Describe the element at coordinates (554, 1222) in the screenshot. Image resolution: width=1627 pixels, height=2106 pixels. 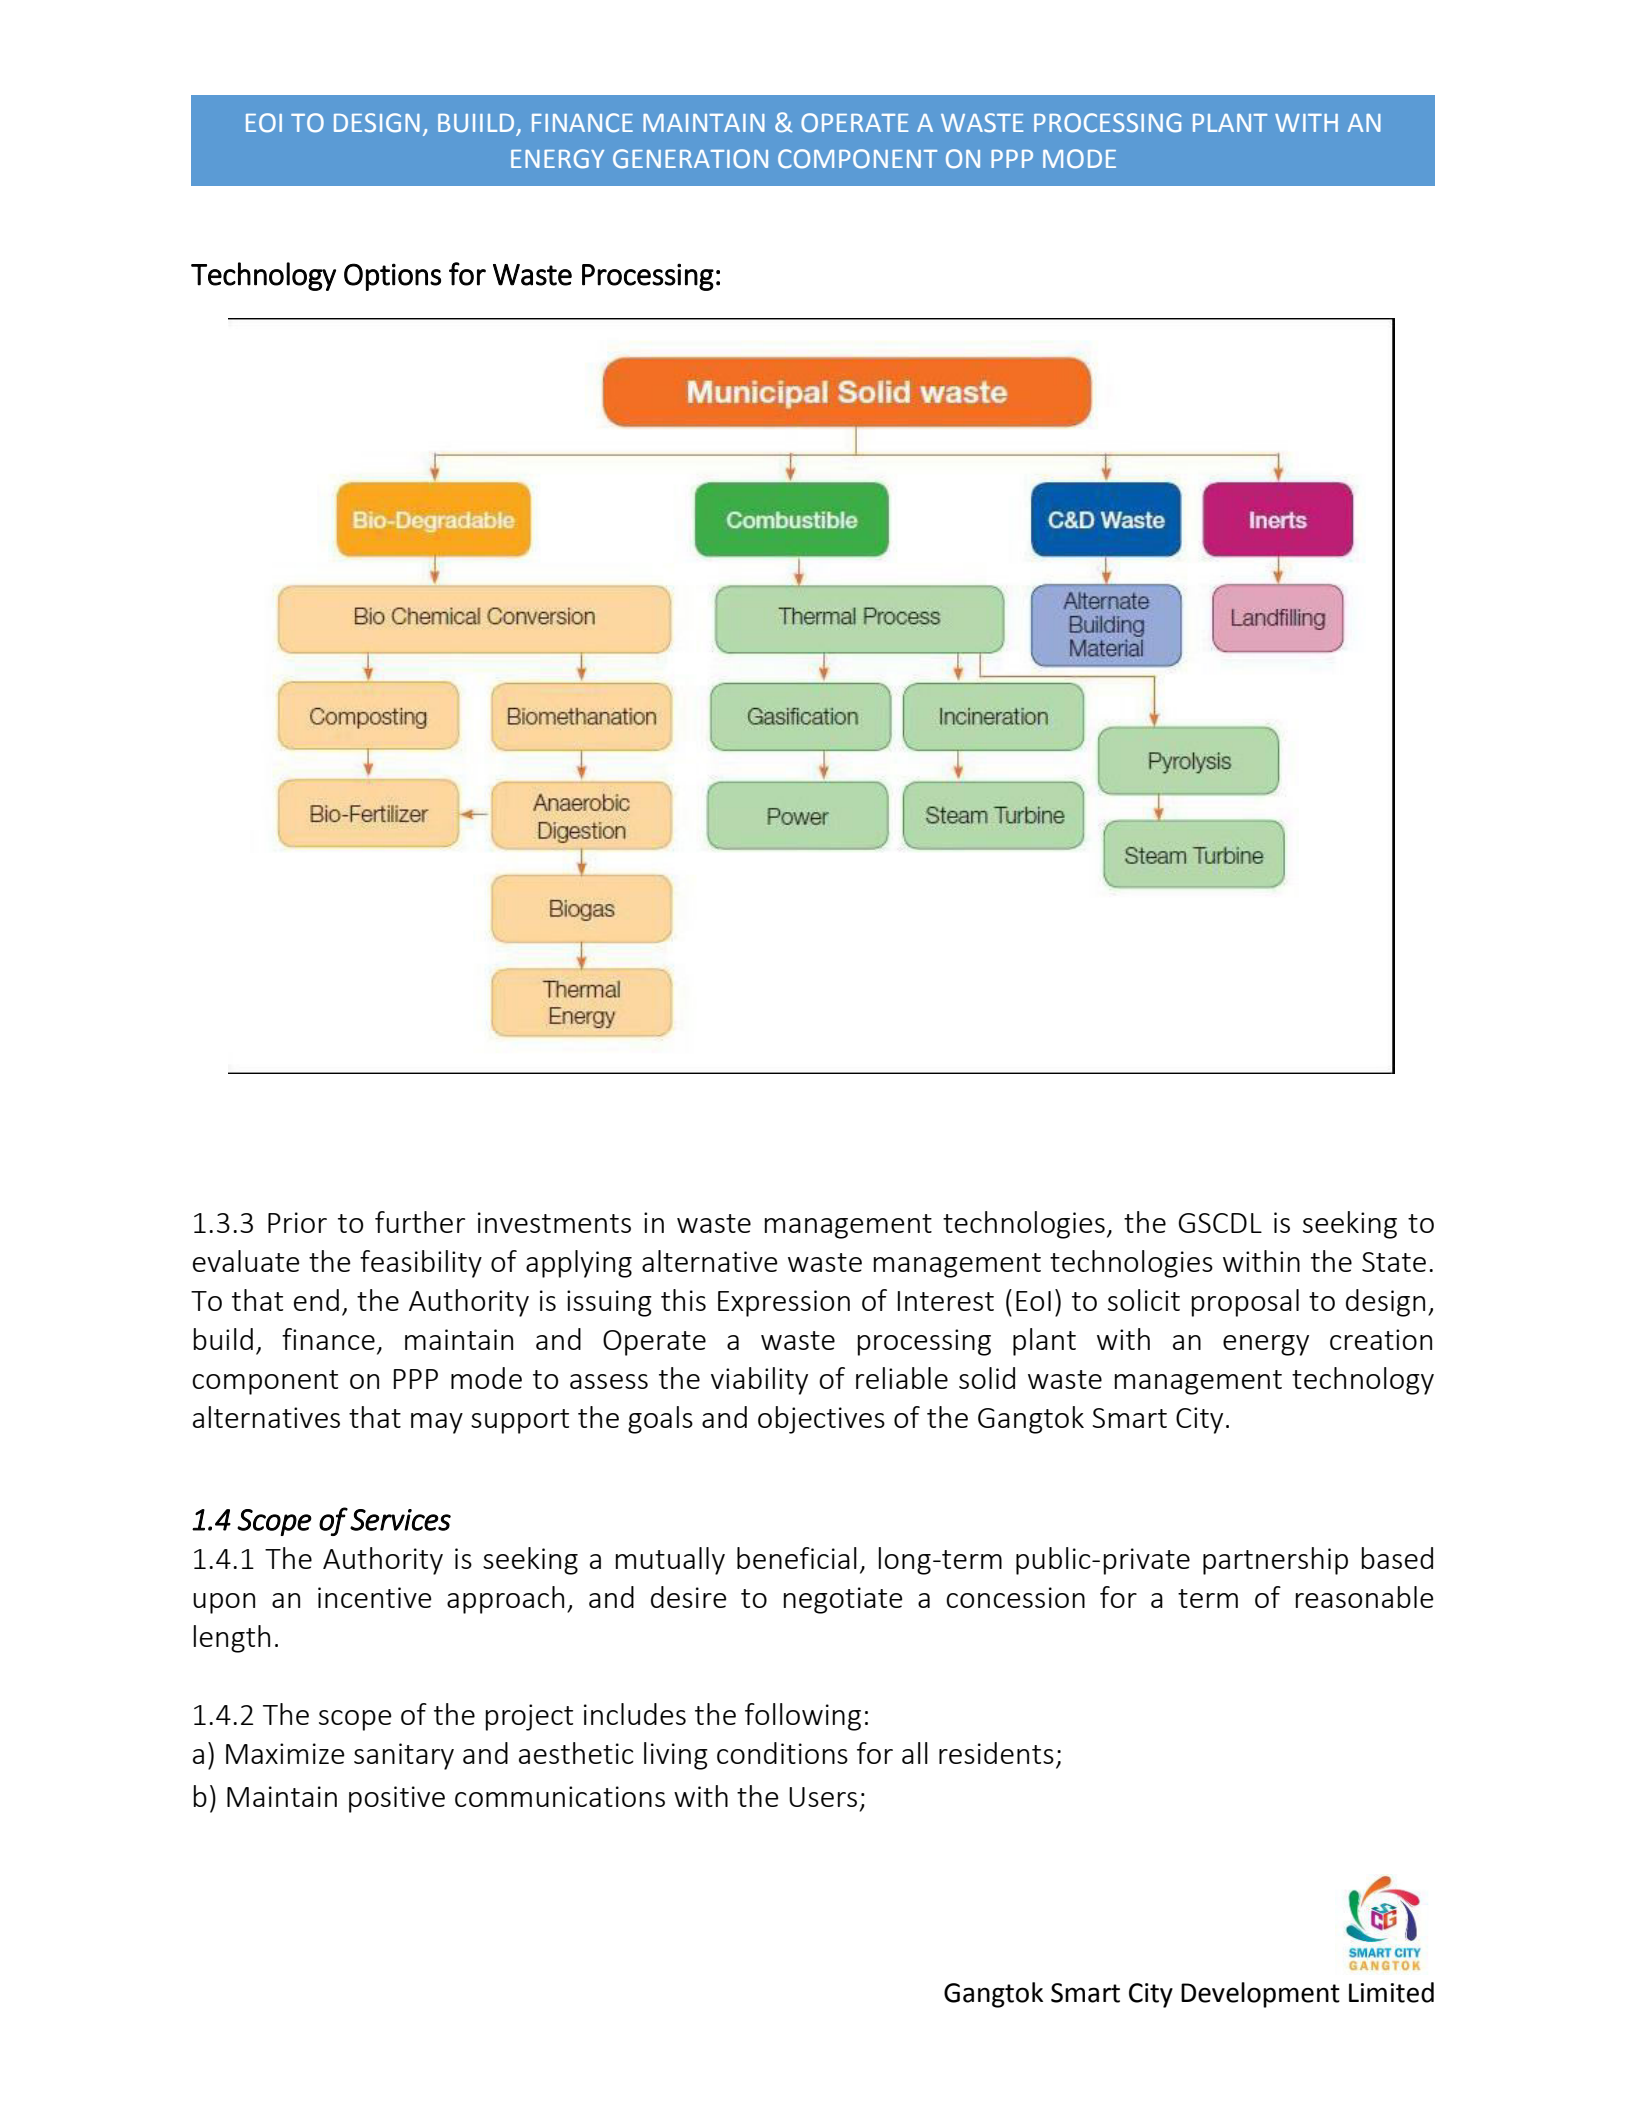
I see `investments` at that location.
